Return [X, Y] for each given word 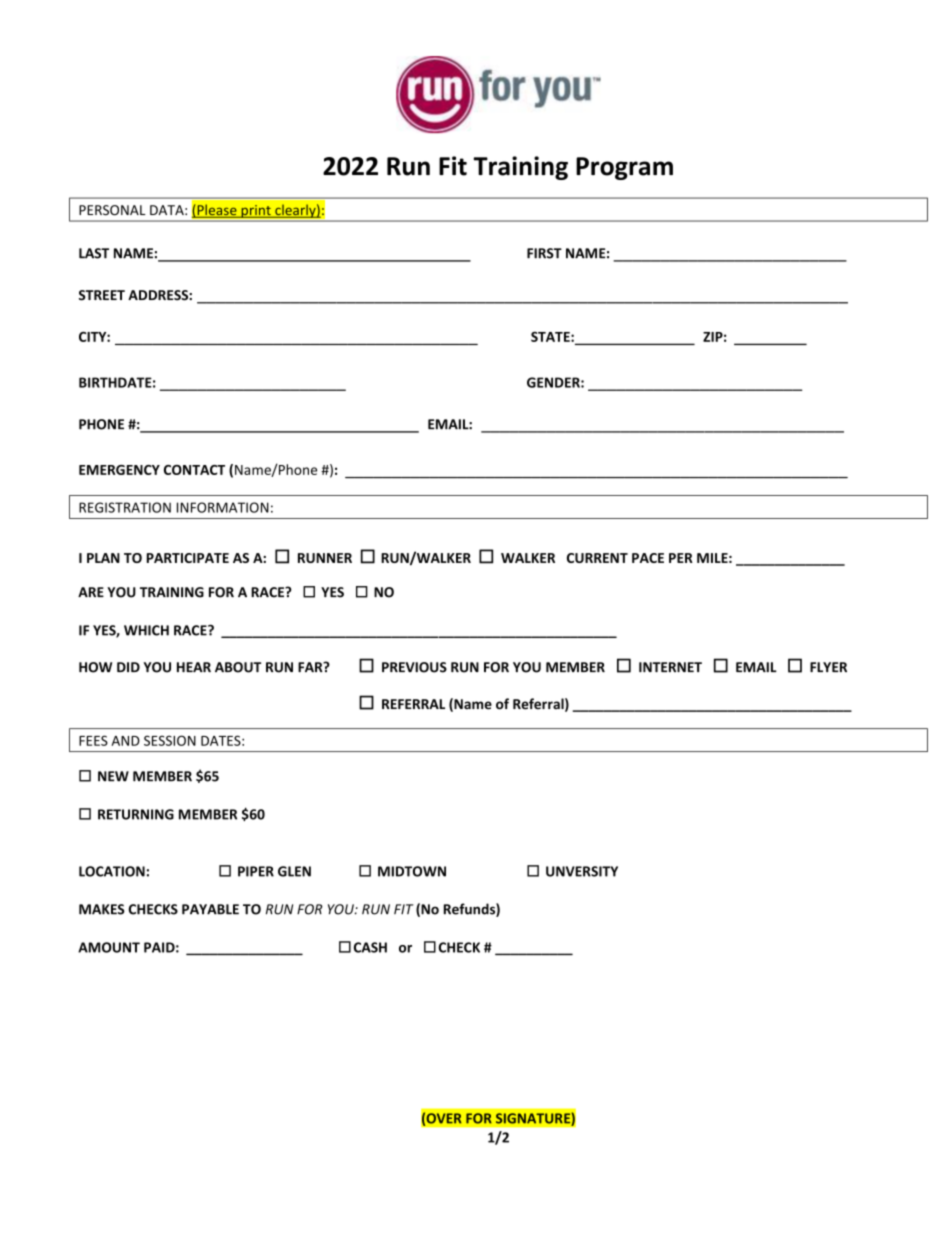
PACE [648, 558]
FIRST [544, 253]
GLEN [294, 871]
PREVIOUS [414, 667]
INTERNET [670, 667]
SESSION [170, 740]
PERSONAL [112, 210]
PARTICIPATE [188, 558]
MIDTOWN [412, 871]
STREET [102, 295]
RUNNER [325, 558]
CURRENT [597, 558]
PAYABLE [210, 909]
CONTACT [194, 470]
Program [624, 168]
